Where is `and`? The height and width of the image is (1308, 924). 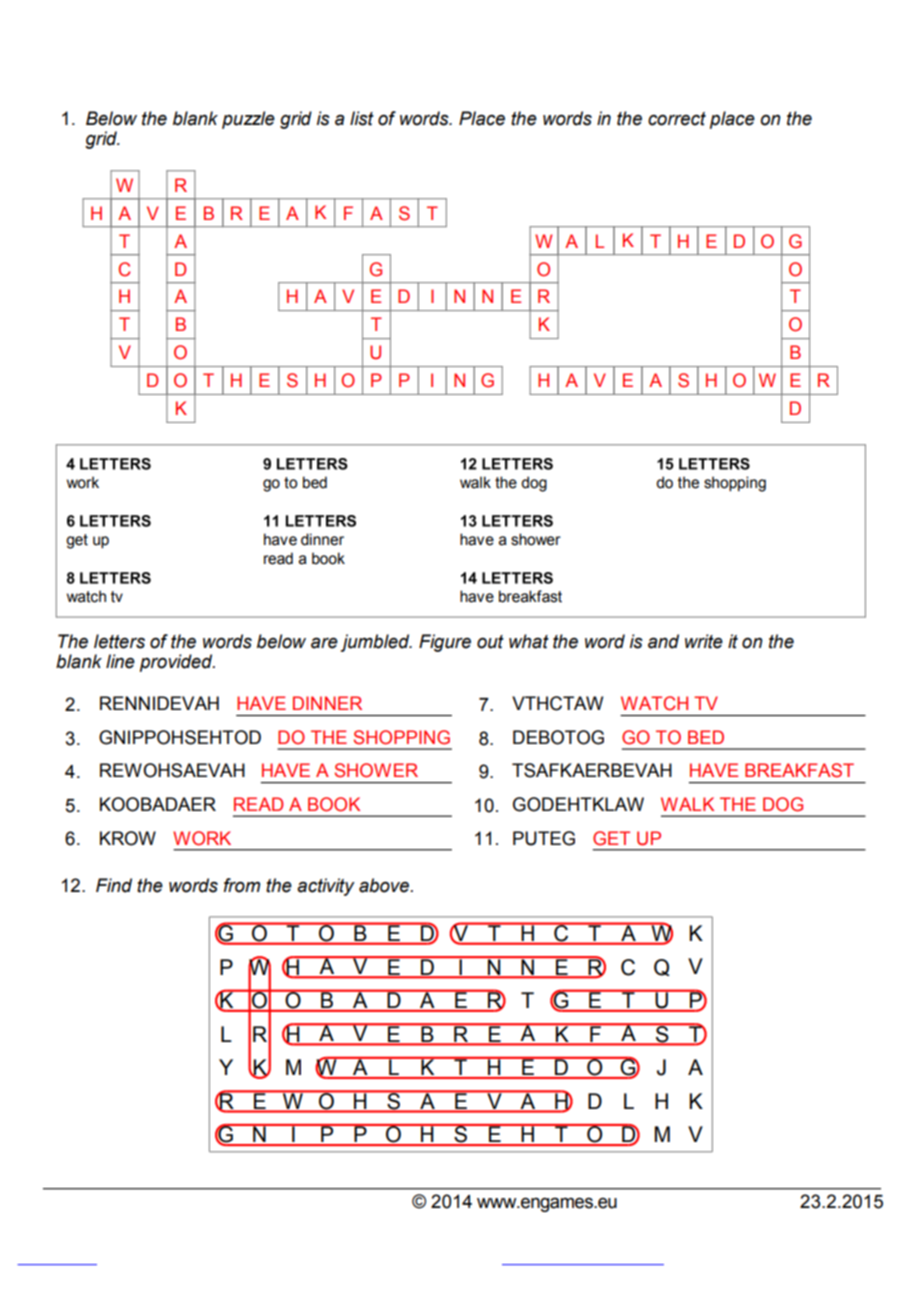
and is located at coordinates (663, 641).
